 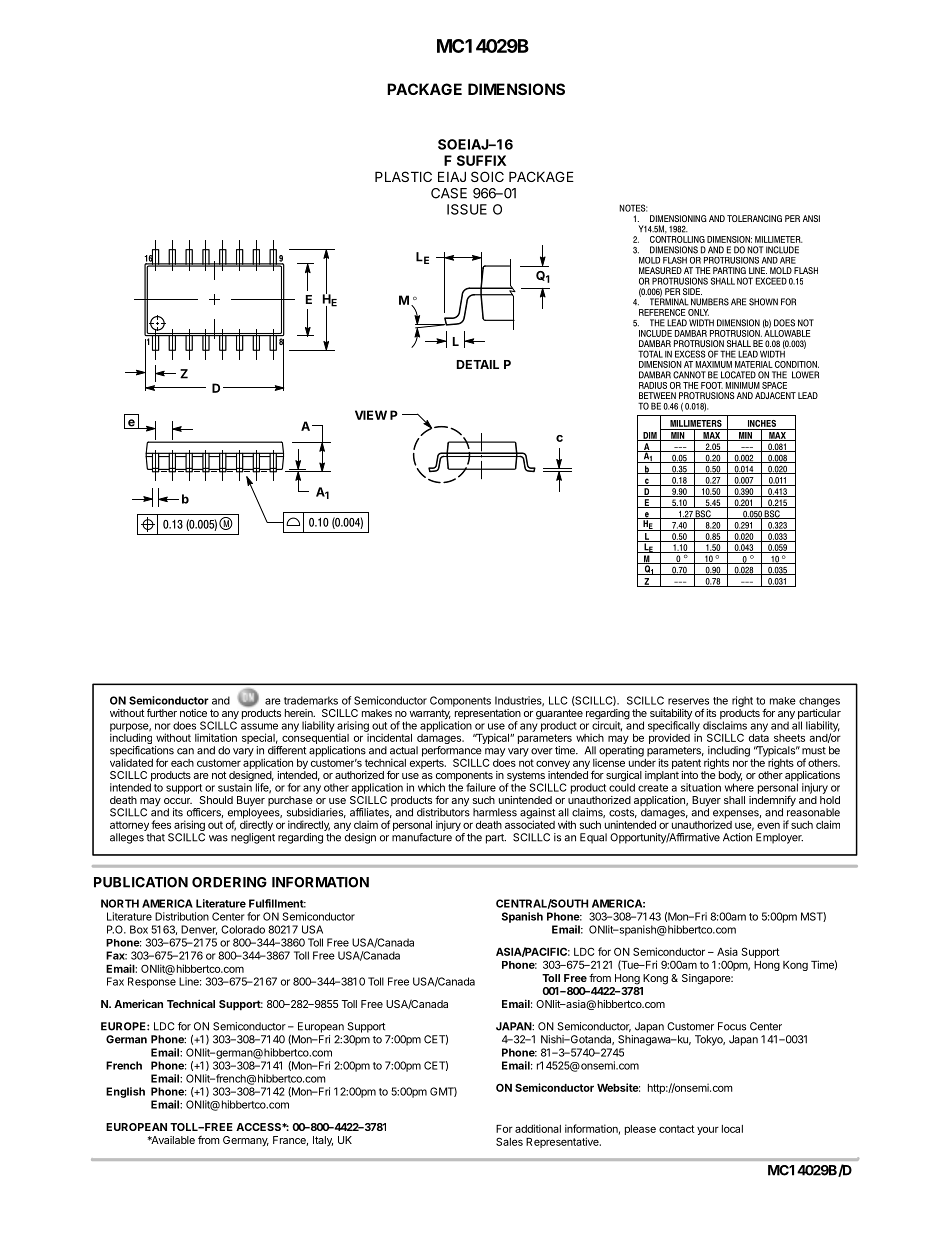 I want to click on CASE, so click(x=449, y=193).
